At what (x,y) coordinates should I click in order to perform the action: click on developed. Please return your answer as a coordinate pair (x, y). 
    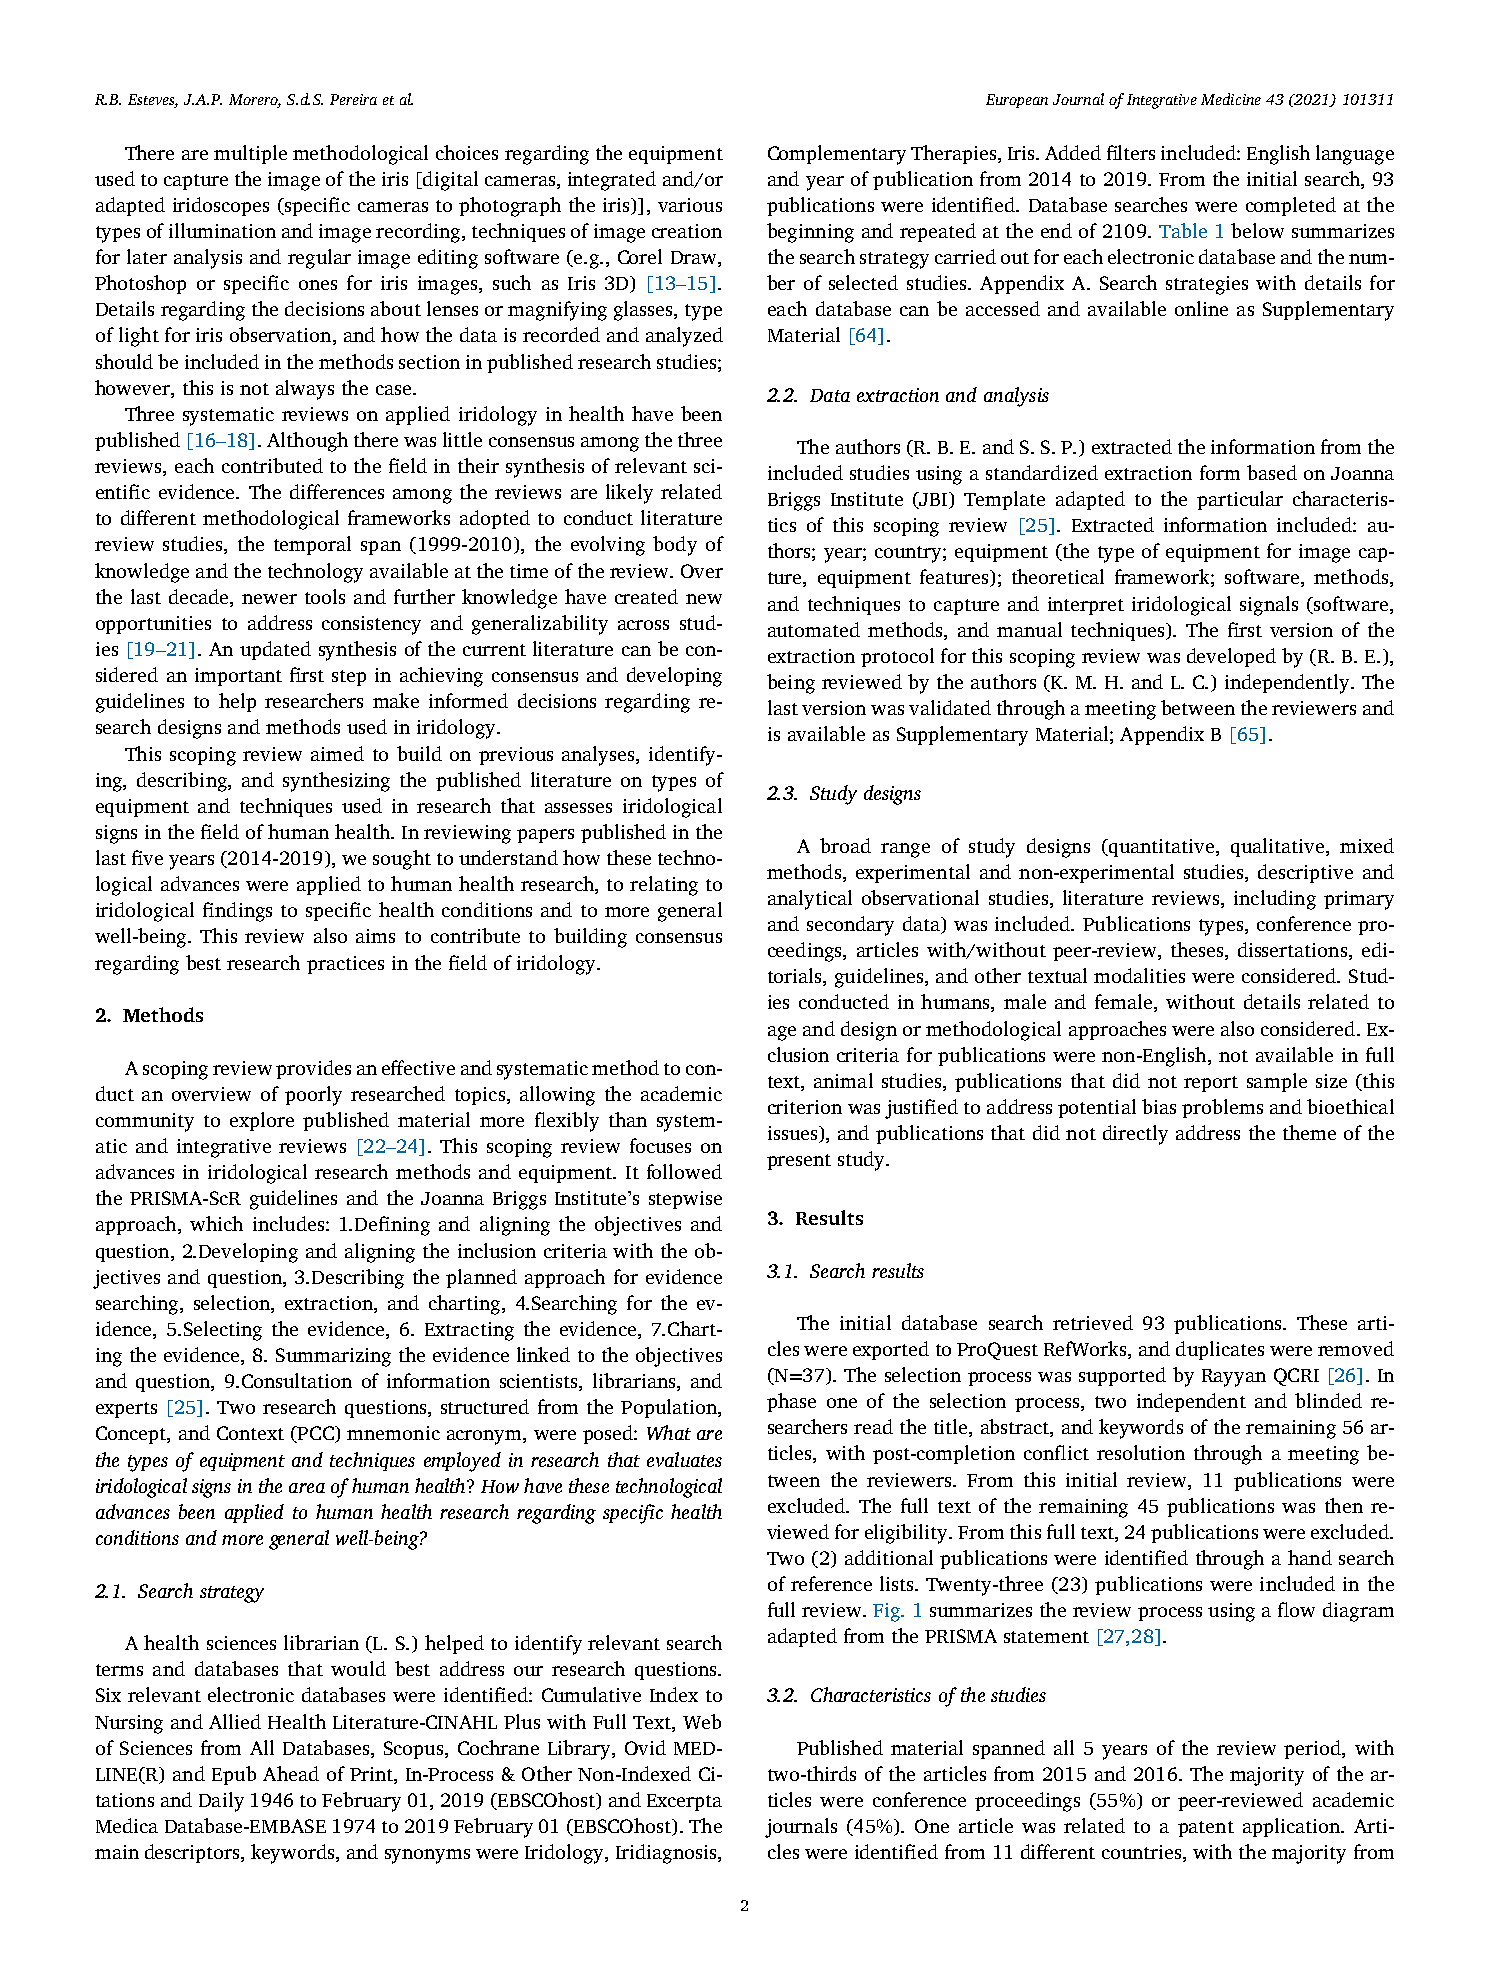
    Looking at the image, I should click on (1231, 657).
